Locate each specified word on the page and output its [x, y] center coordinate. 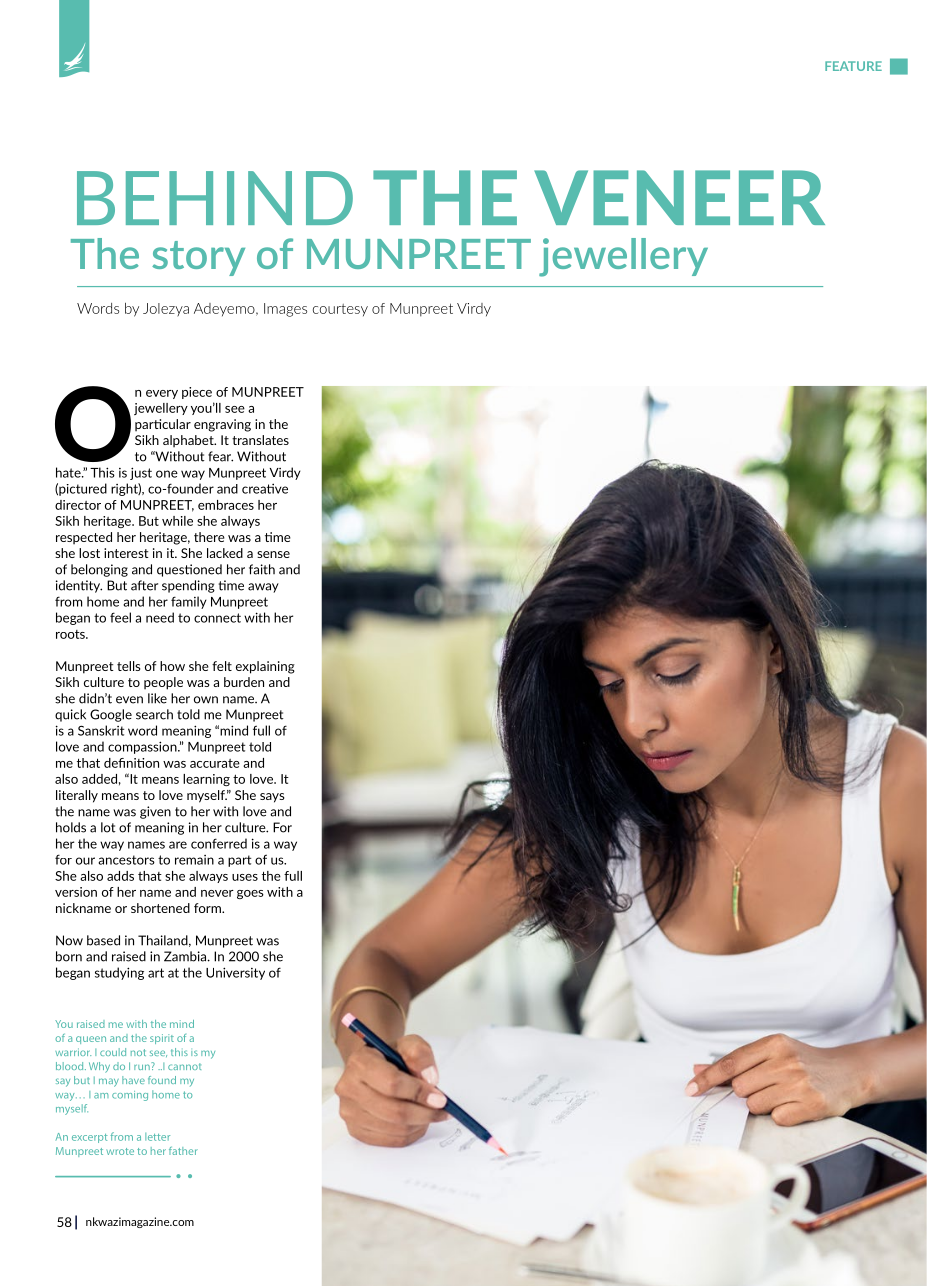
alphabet [189, 441]
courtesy [340, 310]
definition [131, 763]
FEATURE [853, 66]
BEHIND [215, 198]
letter [157, 1137]
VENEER [679, 197]
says [272, 798]
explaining [265, 667]
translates [260, 440]
